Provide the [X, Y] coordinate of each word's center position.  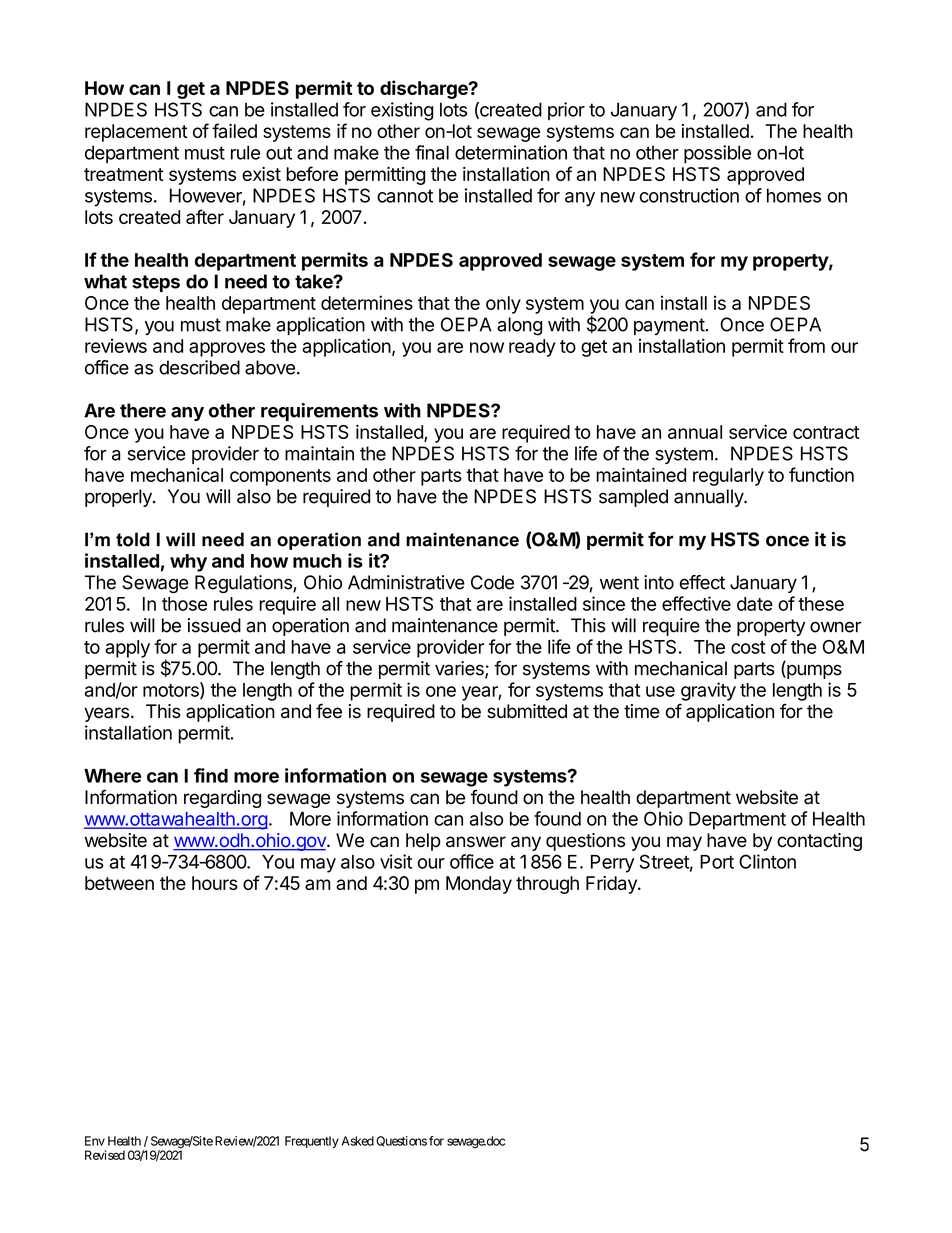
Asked [357, 1141]
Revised [105, 1155]
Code [492, 582]
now [487, 347]
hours [215, 883]
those [184, 604]
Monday [479, 885]
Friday [612, 885]
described [199, 367]
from [806, 345]
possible [717, 154]
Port [717, 862]
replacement [136, 133]
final [432, 152]
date [755, 604]
